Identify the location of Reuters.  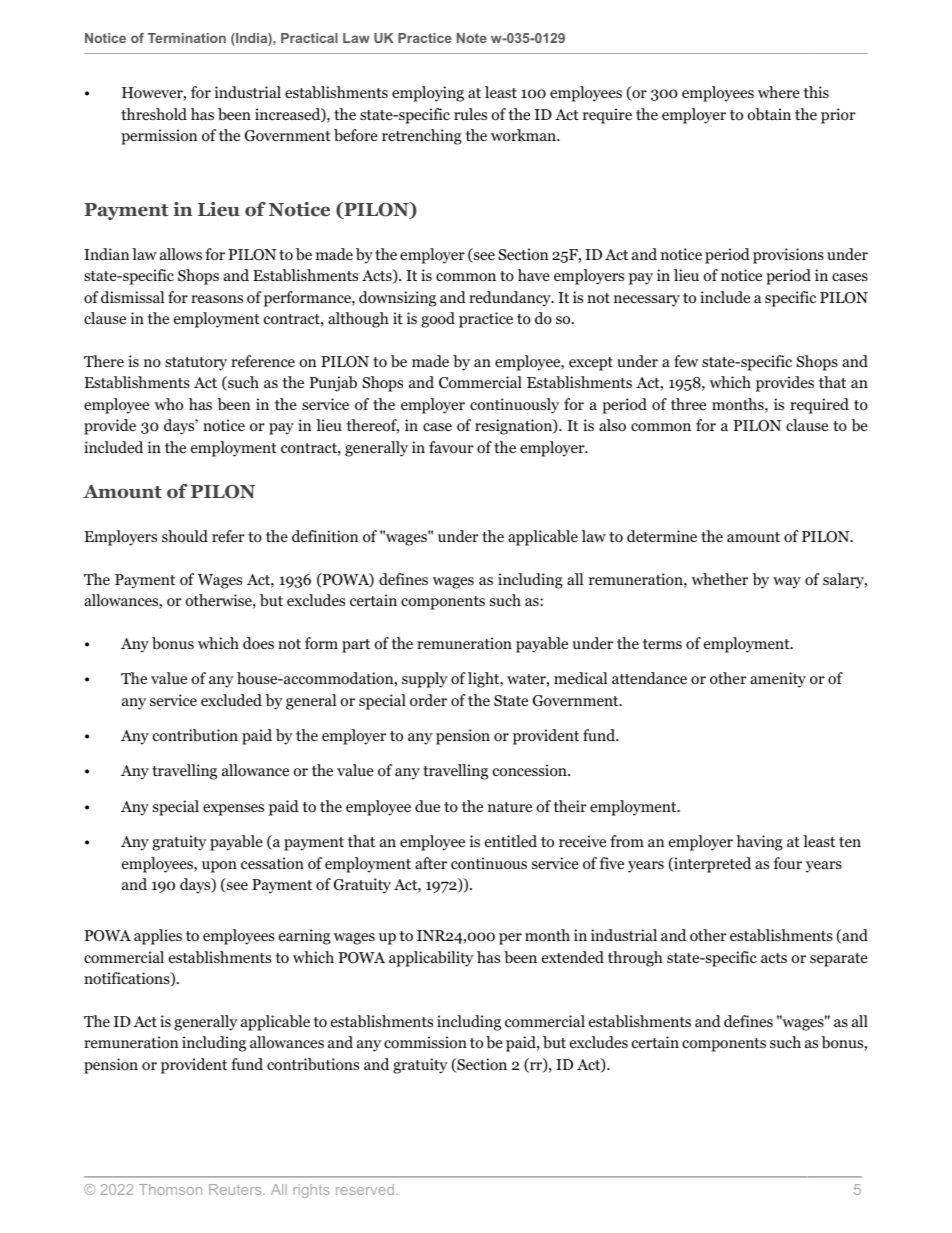
(236, 1189).
